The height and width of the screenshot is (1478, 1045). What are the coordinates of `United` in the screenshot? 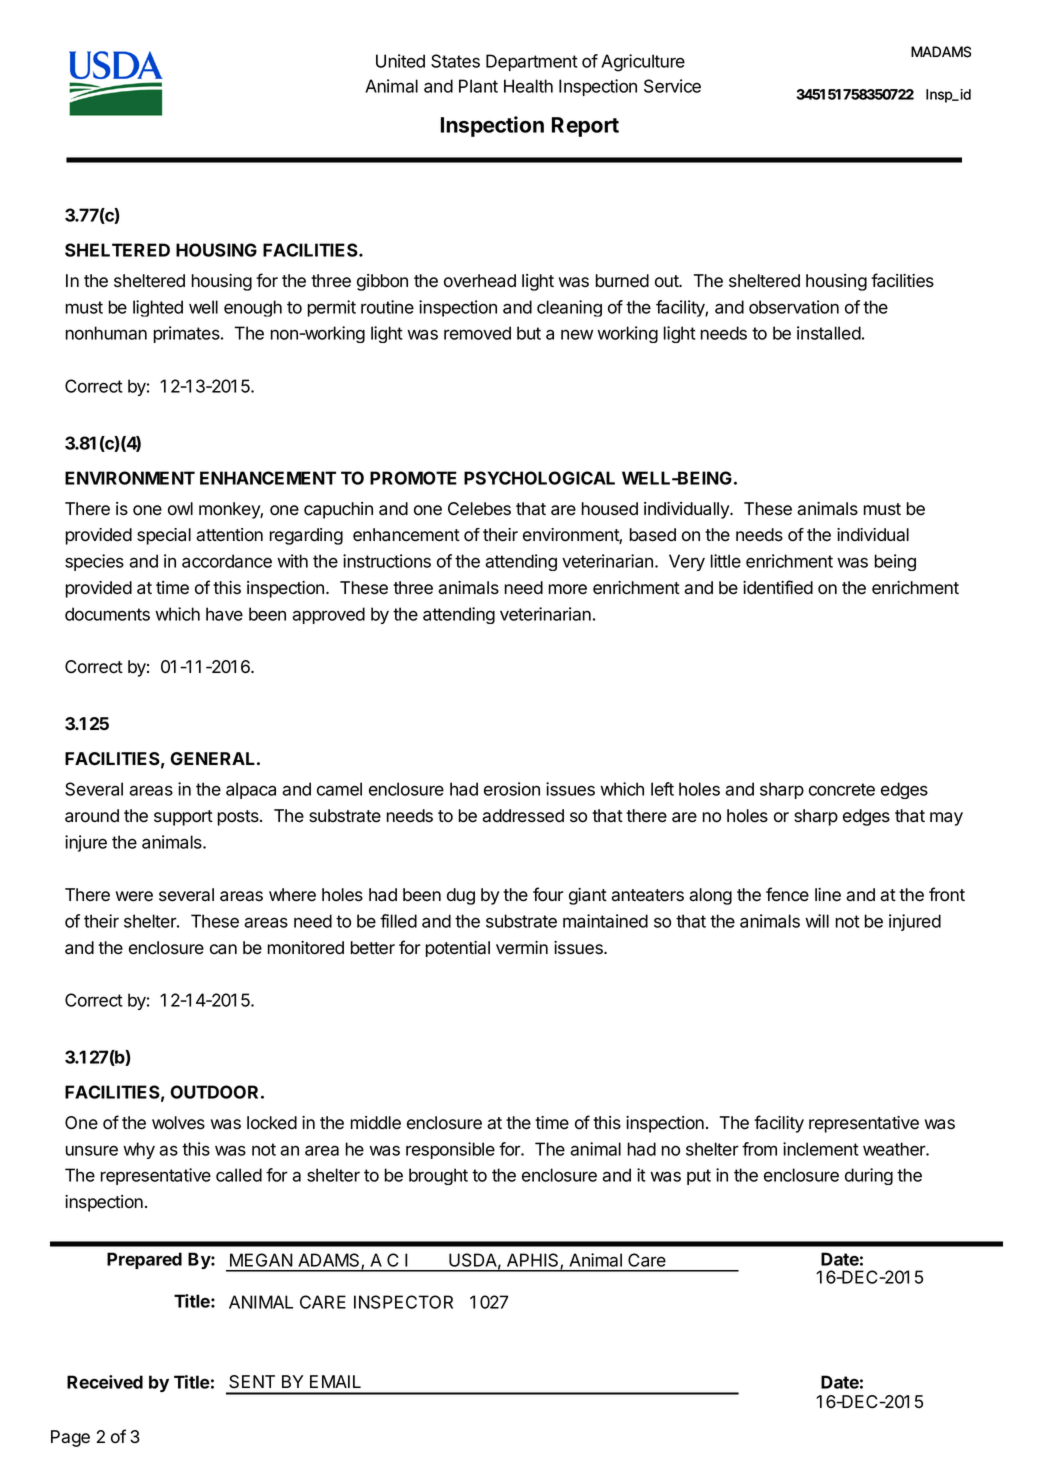 It's located at (400, 61).
